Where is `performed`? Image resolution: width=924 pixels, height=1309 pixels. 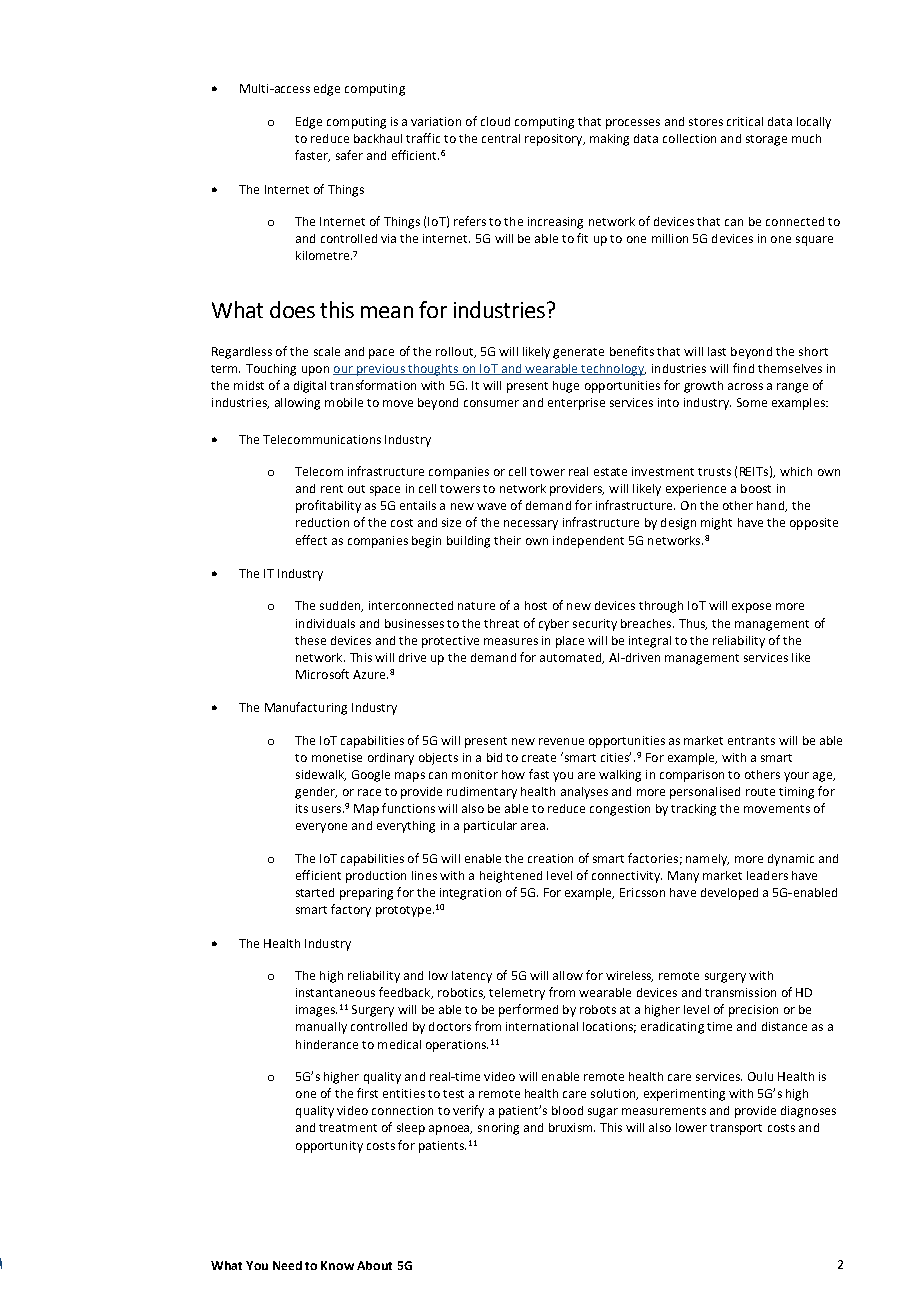
performed is located at coordinates (528, 1010).
